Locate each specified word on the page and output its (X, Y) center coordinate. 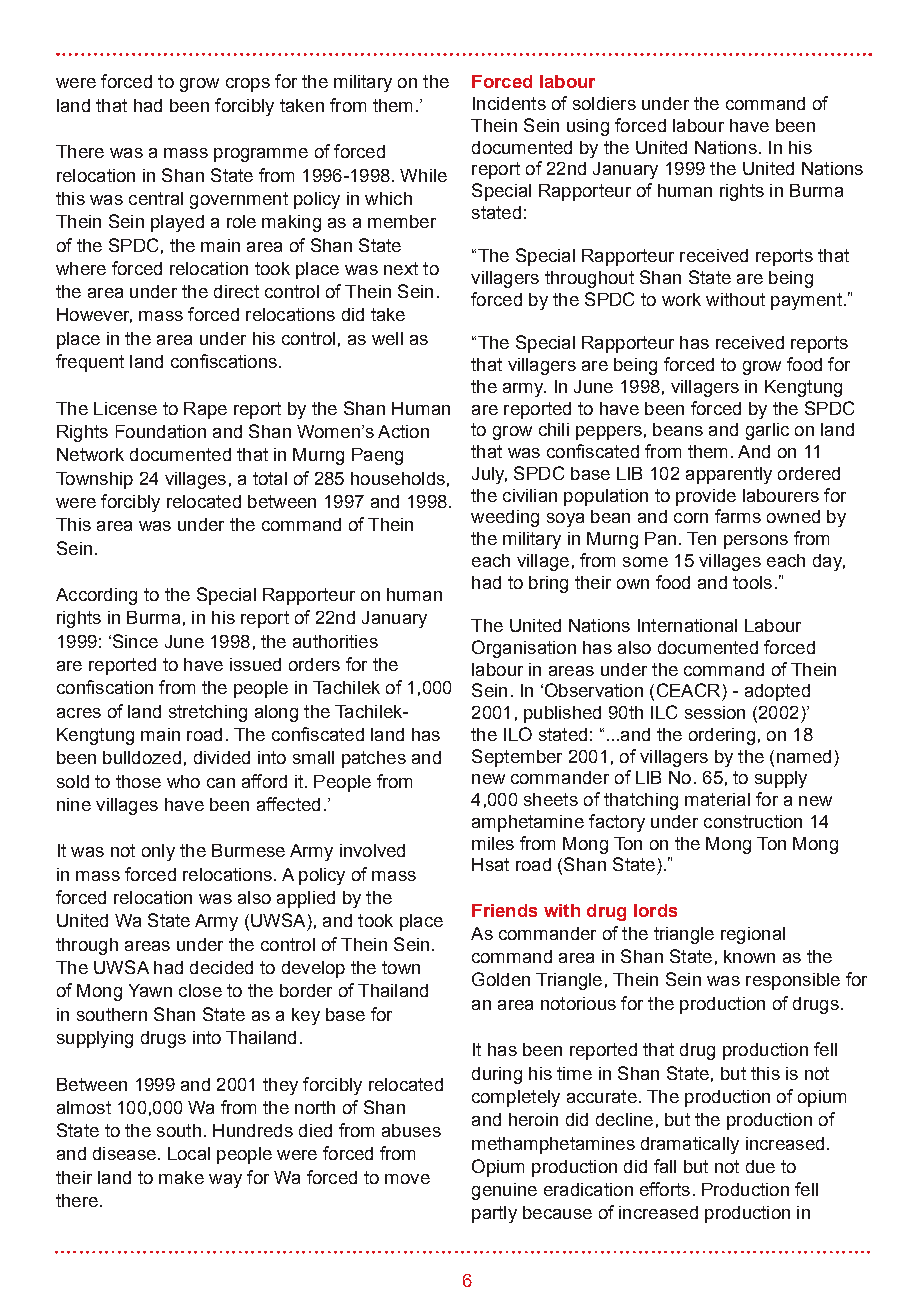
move (407, 1179)
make (181, 1177)
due (760, 1166)
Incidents (509, 103)
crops (248, 85)
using (588, 127)
